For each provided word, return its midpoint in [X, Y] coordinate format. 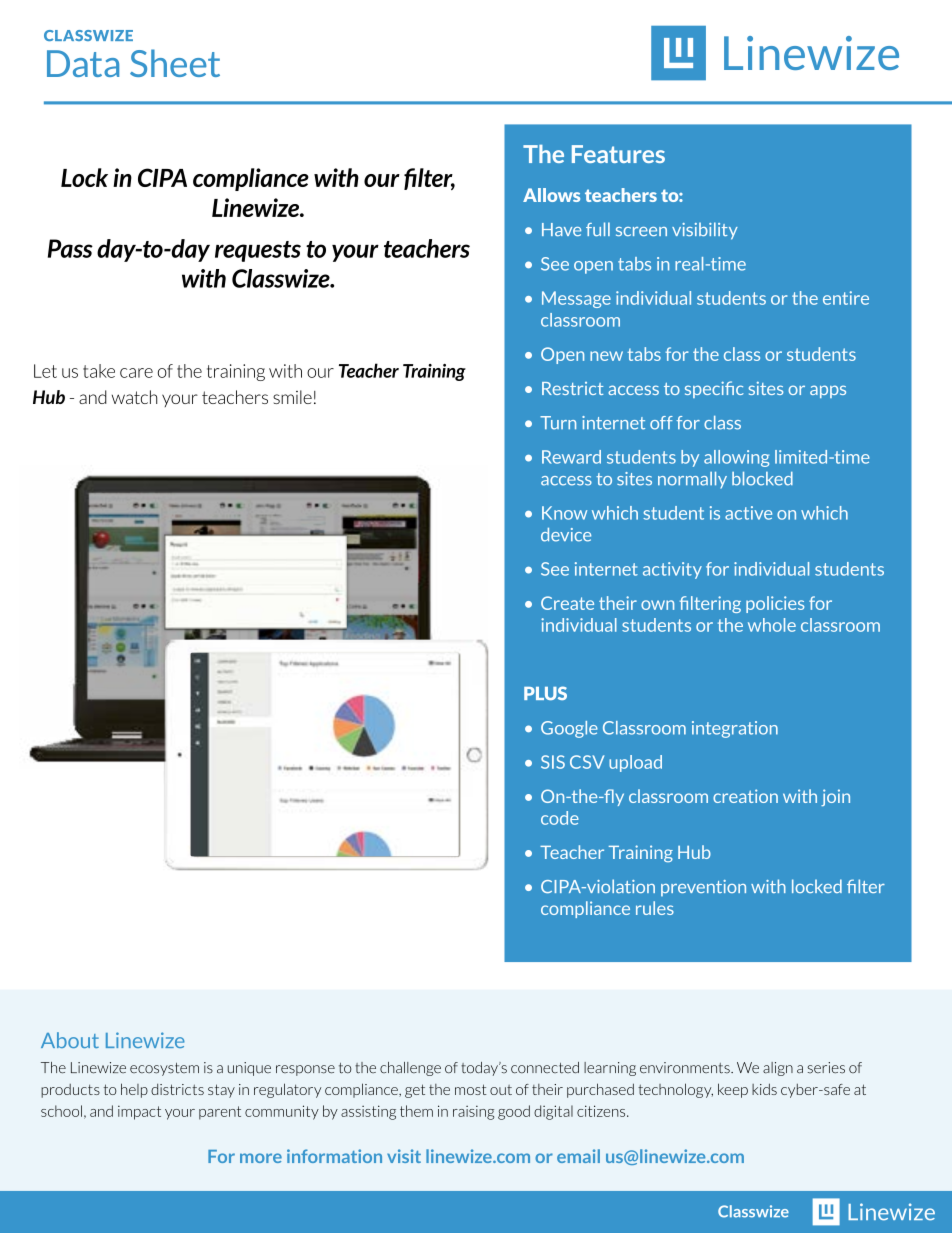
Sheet [175, 63]
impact [139, 1113]
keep [733, 1090]
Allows [551, 195]
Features [618, 154]
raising [473, 1113]
